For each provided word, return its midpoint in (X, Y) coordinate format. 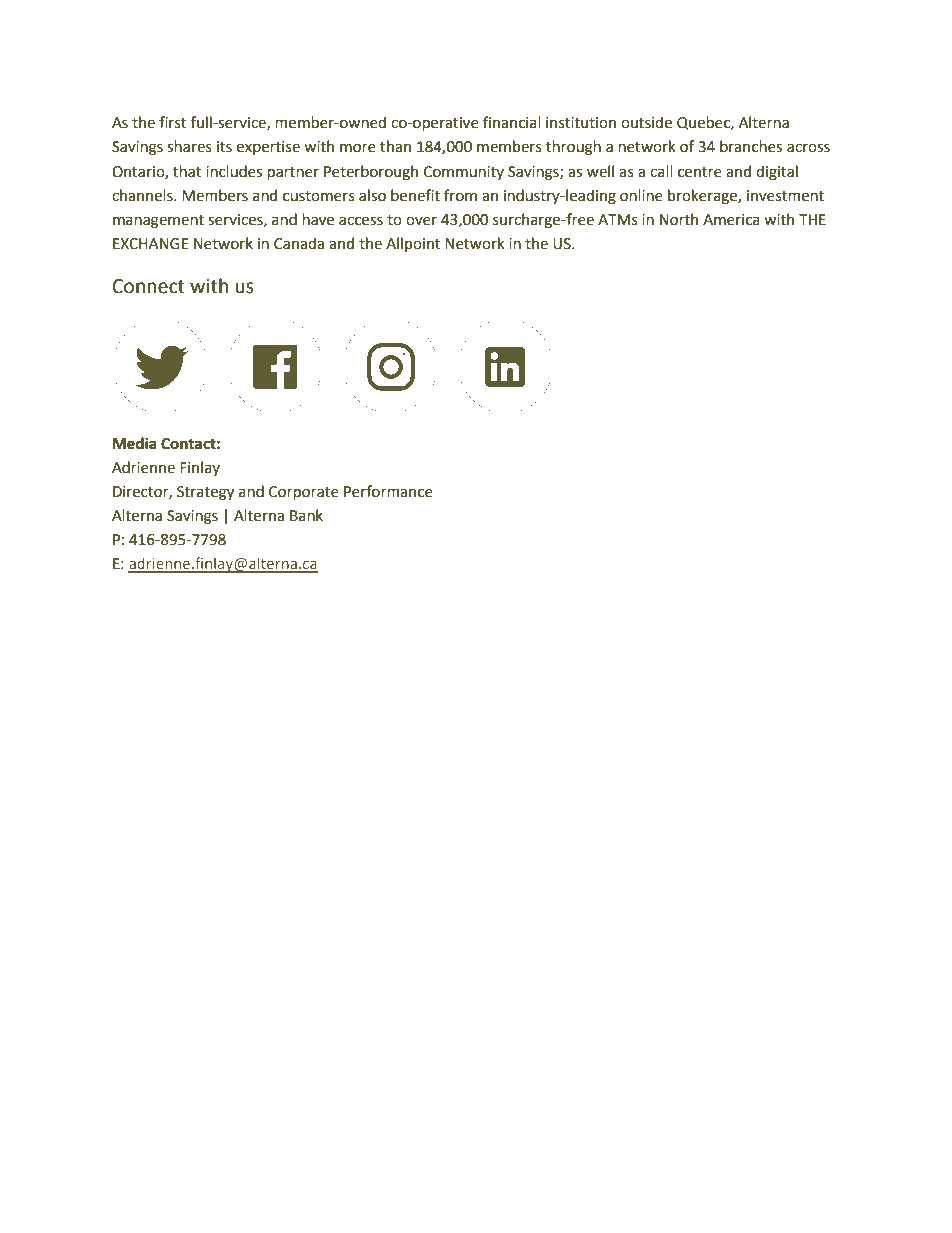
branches (751, 146)
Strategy (205, 493)
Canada (299, 243)
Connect (149, 286)
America (731, 220)
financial (512, 122)
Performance (388, 491)
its (224, 147)
